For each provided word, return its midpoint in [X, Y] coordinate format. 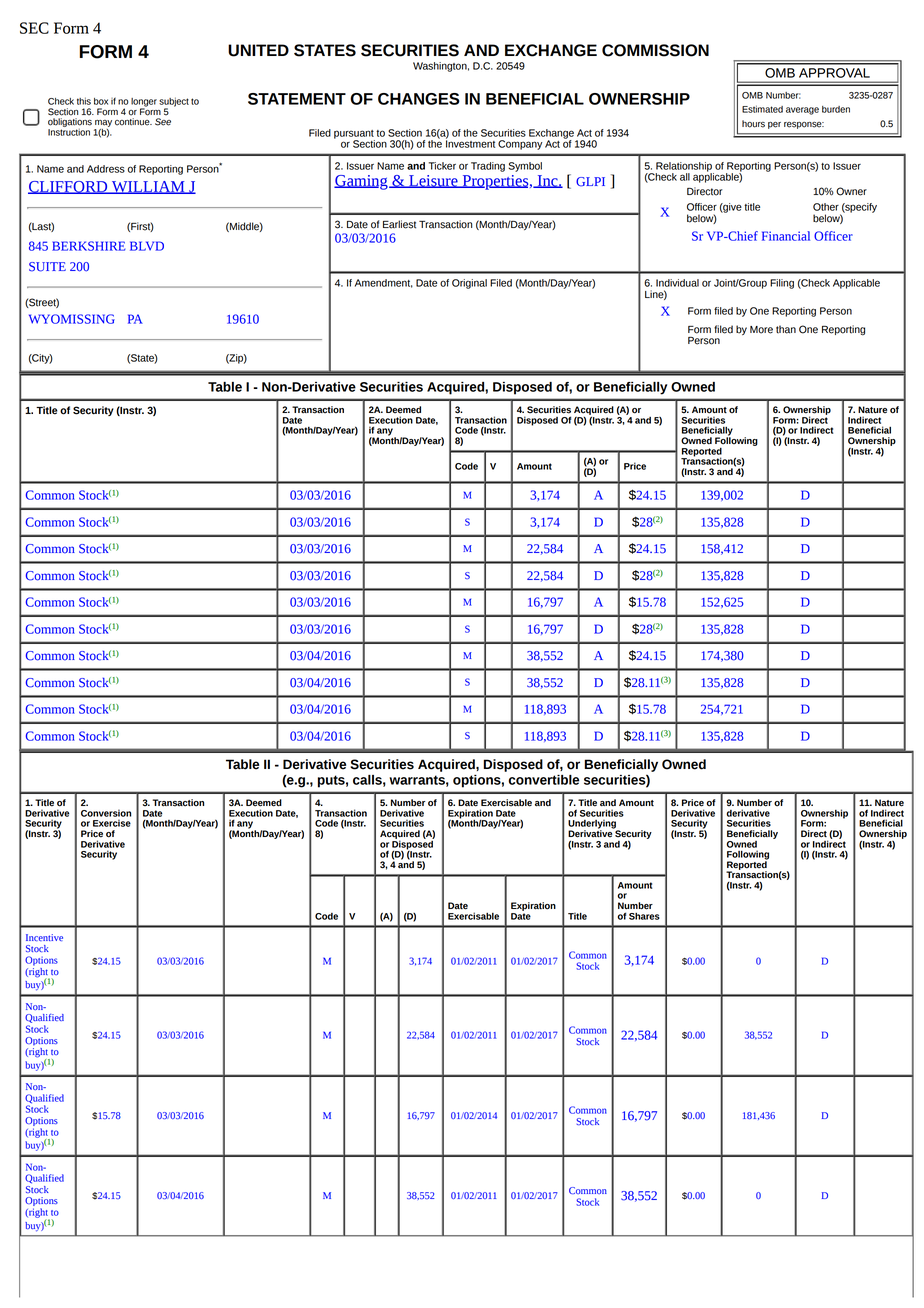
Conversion [106, 813]
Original [469, 284]
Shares [644, 916]
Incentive [44, 937]
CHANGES [419, 99]
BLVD [147, 246]
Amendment [384, 283]
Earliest [399, 224]
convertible [544, 780]
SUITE [47, 267]
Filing [782, 284]
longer [144, 103]
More [761, 330]
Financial [786, 236]
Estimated [762, 109]
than [786, 329]
